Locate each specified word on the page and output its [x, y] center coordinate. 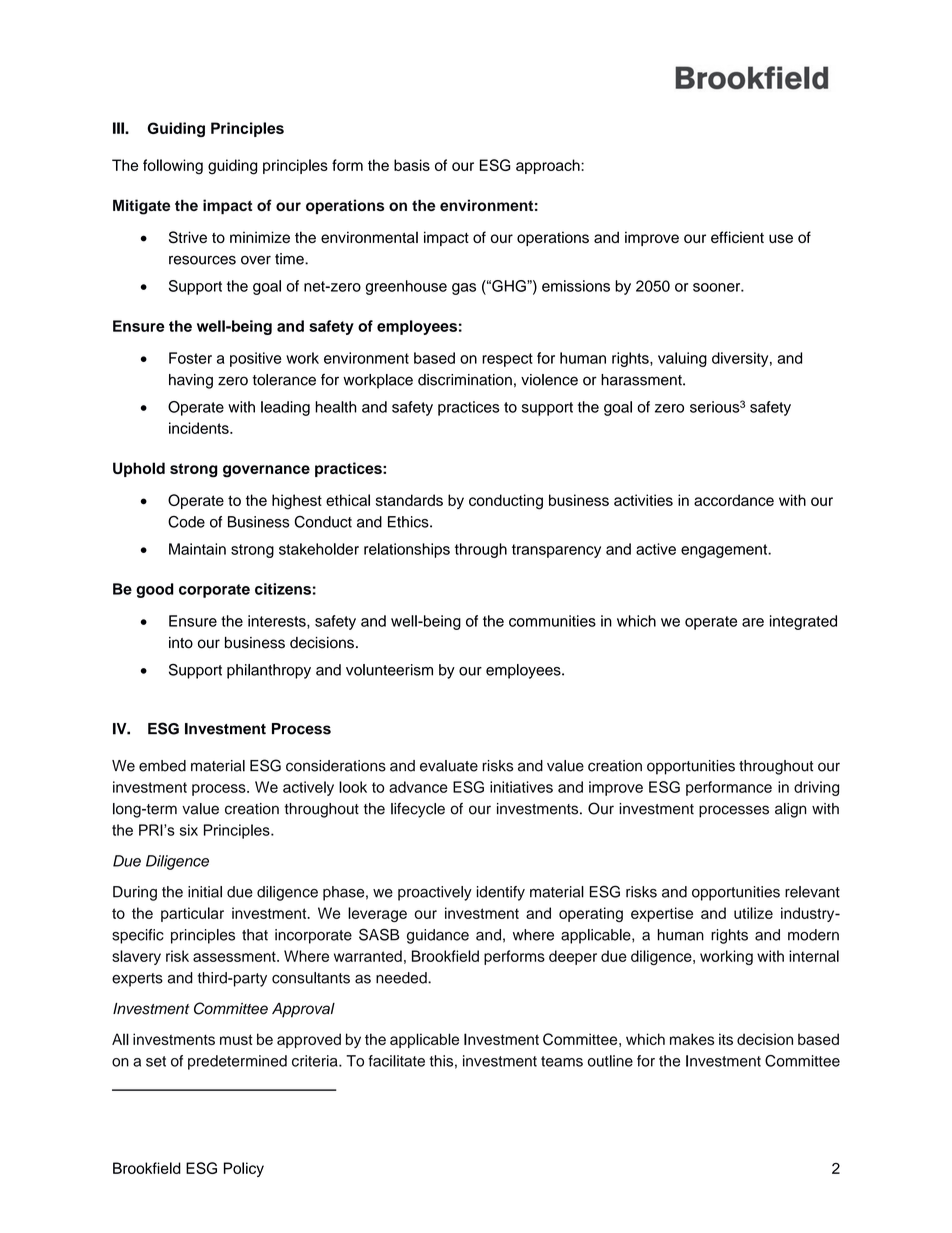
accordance [734, 500]
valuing [682, 359]
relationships [407, 550]
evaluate [449, 766]
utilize [753, 913]
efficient [737, 237]
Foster [190, 358]
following [173, 167]
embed [162, 766]
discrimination [465, 380]
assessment [235, 956]
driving [816, 788]
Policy [244, 1169]
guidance [438, 936]
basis [412, 165]
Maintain [197, 549]
